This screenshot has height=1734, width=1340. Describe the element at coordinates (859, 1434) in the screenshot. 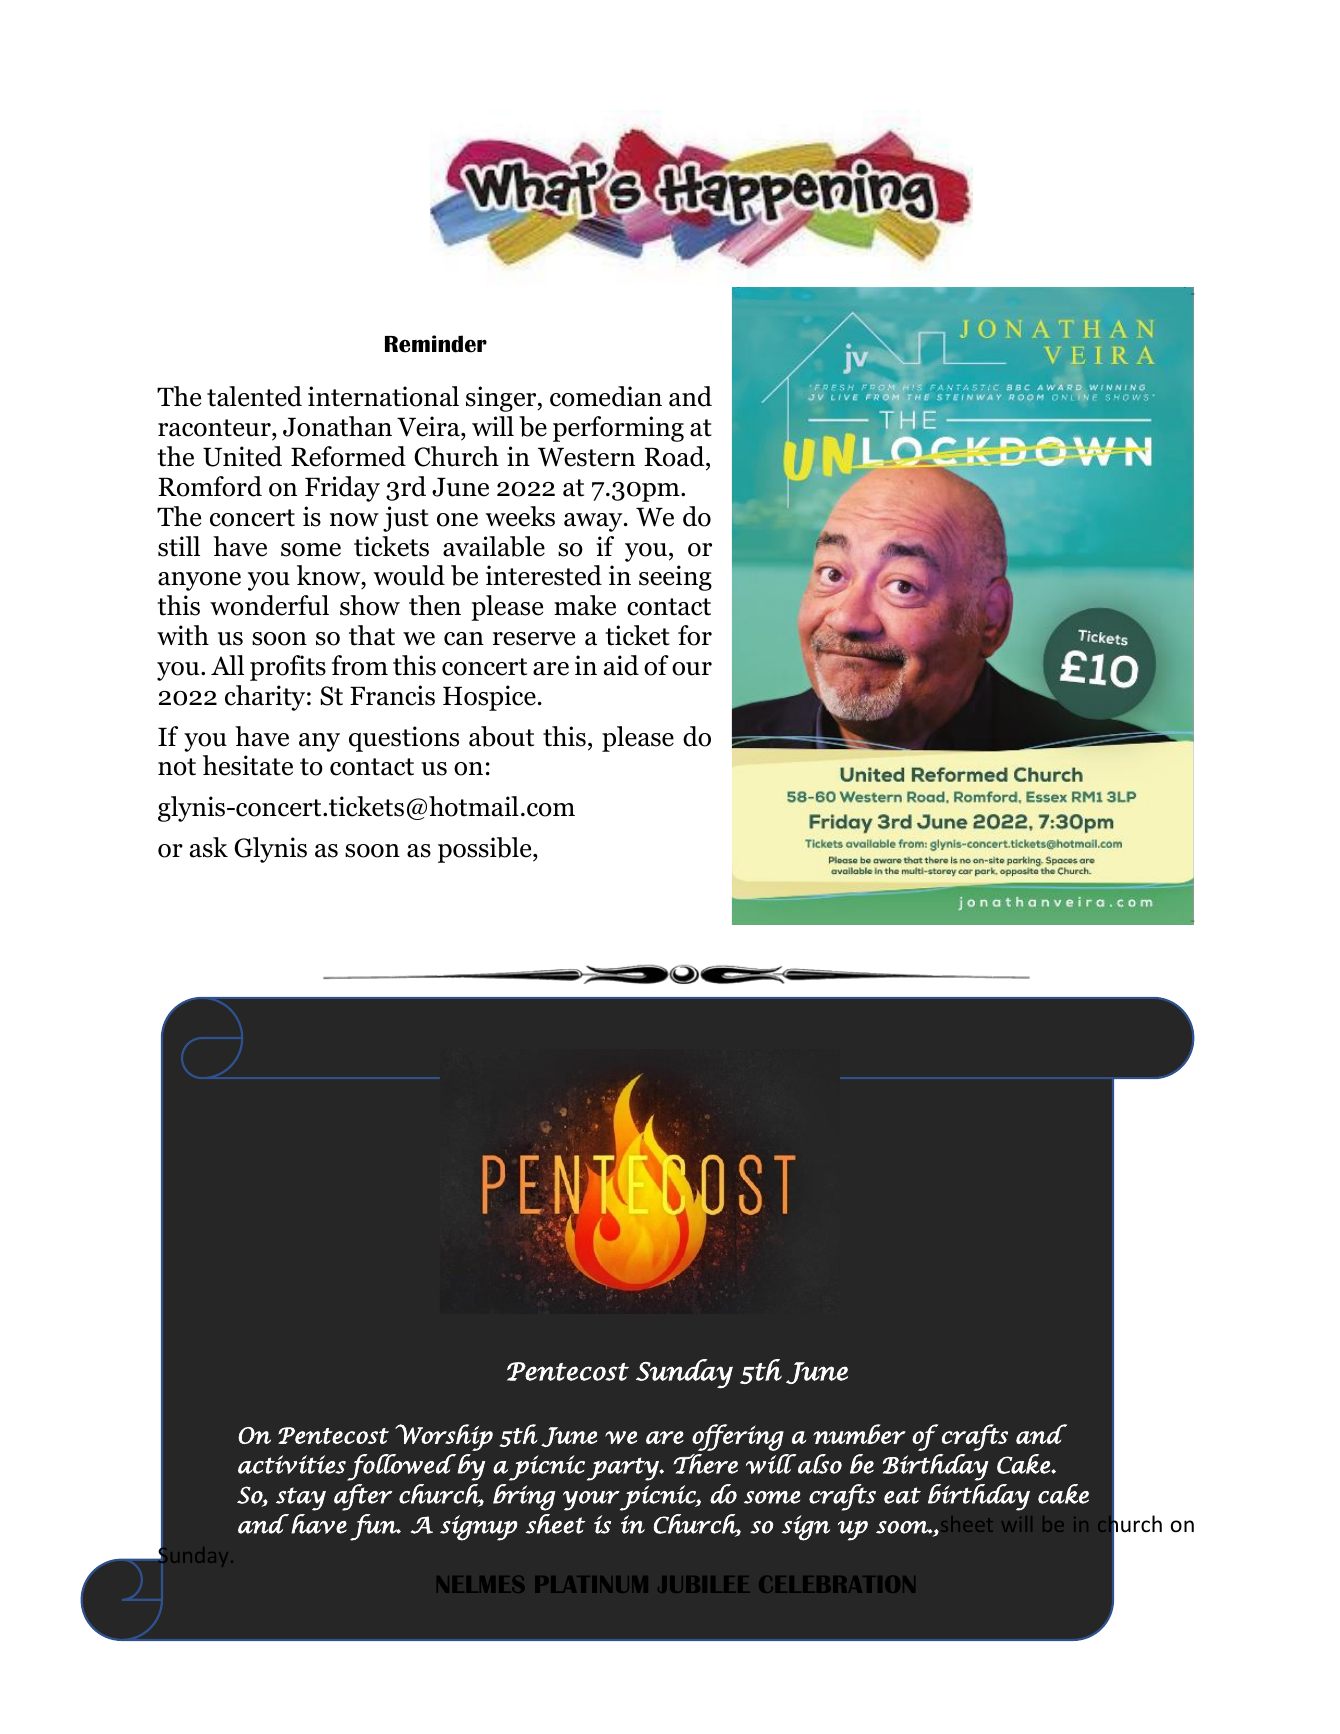

I see `number` at that location.
